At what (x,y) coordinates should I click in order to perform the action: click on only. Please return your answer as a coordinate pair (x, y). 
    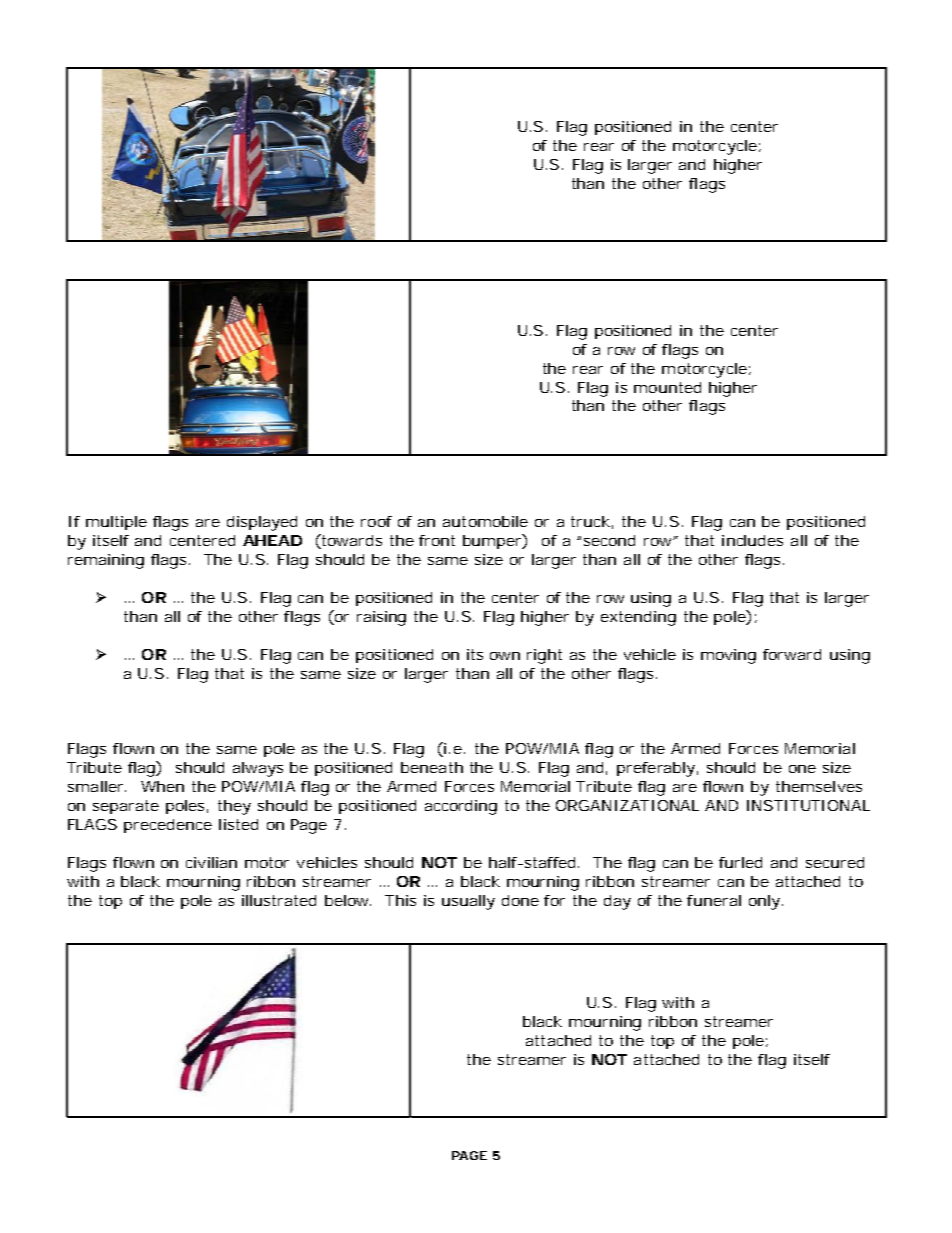
    Looking at the image, I should click on (766, 902).
